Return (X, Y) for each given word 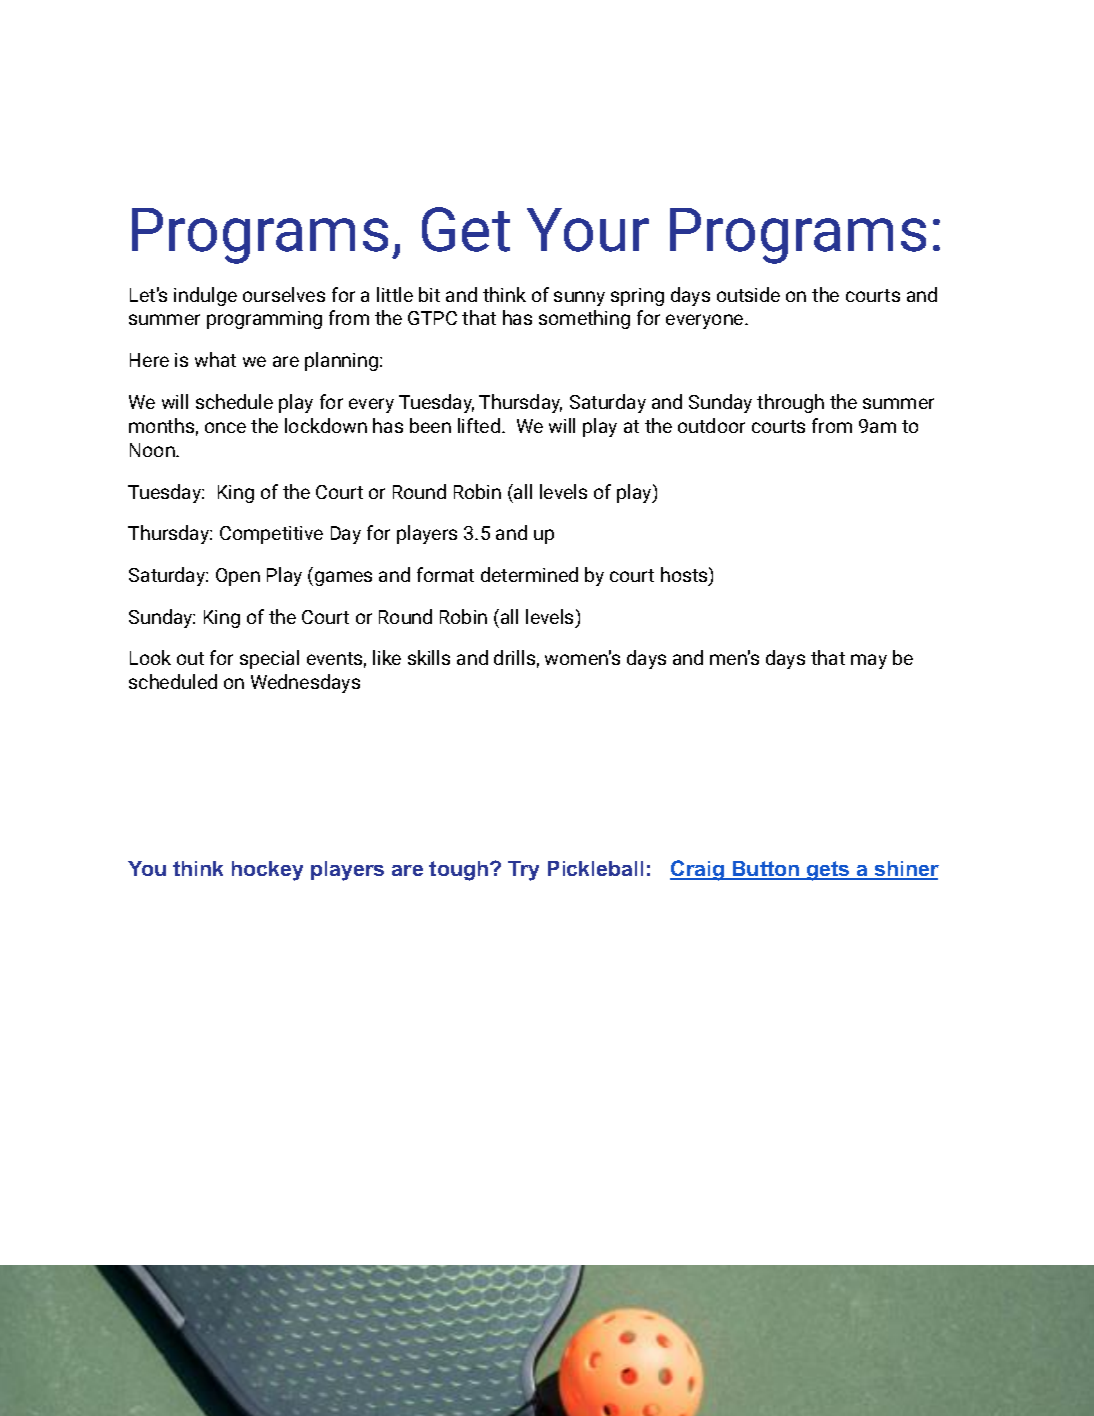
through (790, 403)
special (269, 659)
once (225, 427)
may (869, 661)
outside (748, 294)
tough (458, 871)
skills (429, 657)
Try (523, 871)
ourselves (284, 294)
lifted (479, 425)
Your (588, 230)
